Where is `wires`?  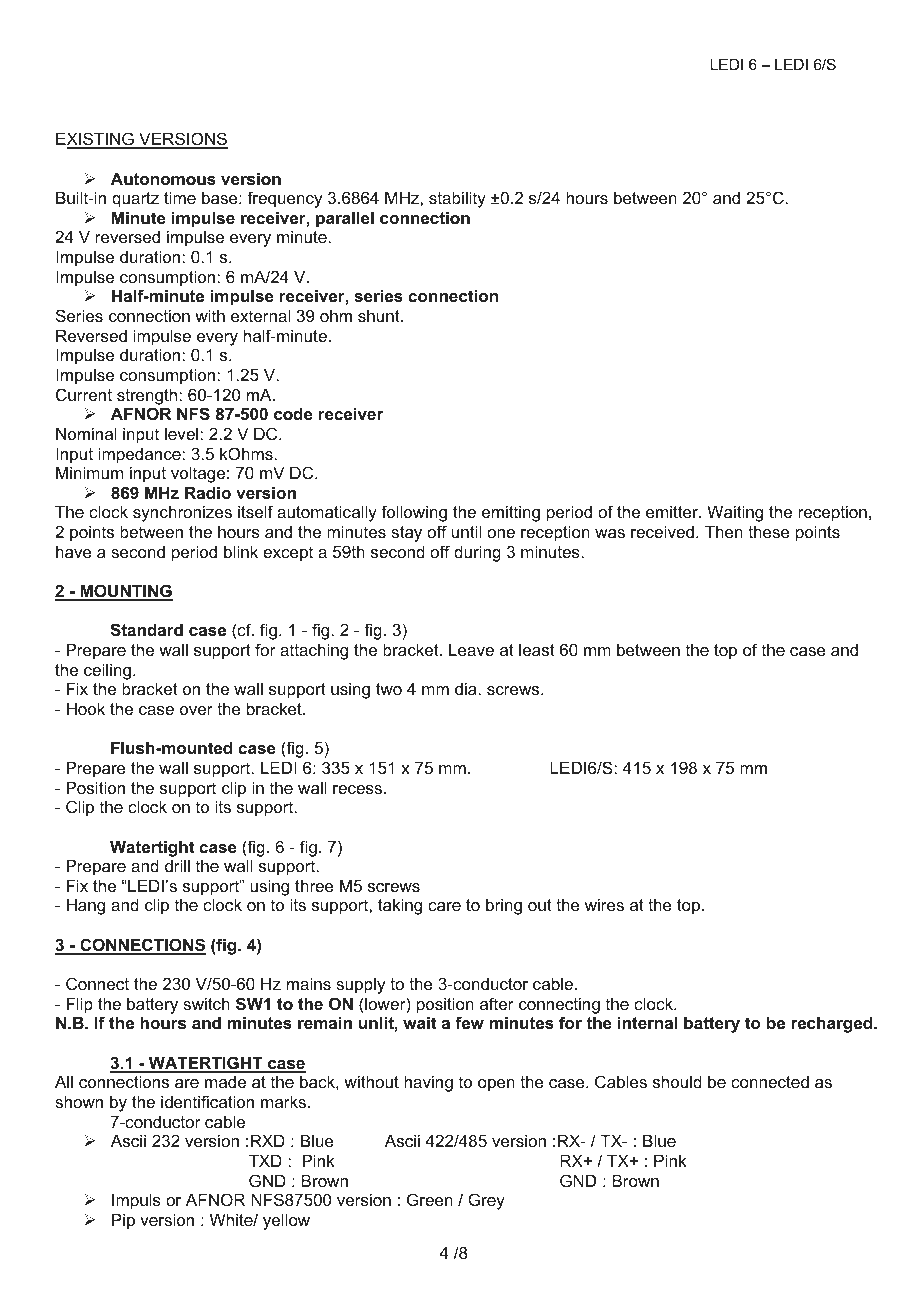
wires is located at coordinates (604, 904).
